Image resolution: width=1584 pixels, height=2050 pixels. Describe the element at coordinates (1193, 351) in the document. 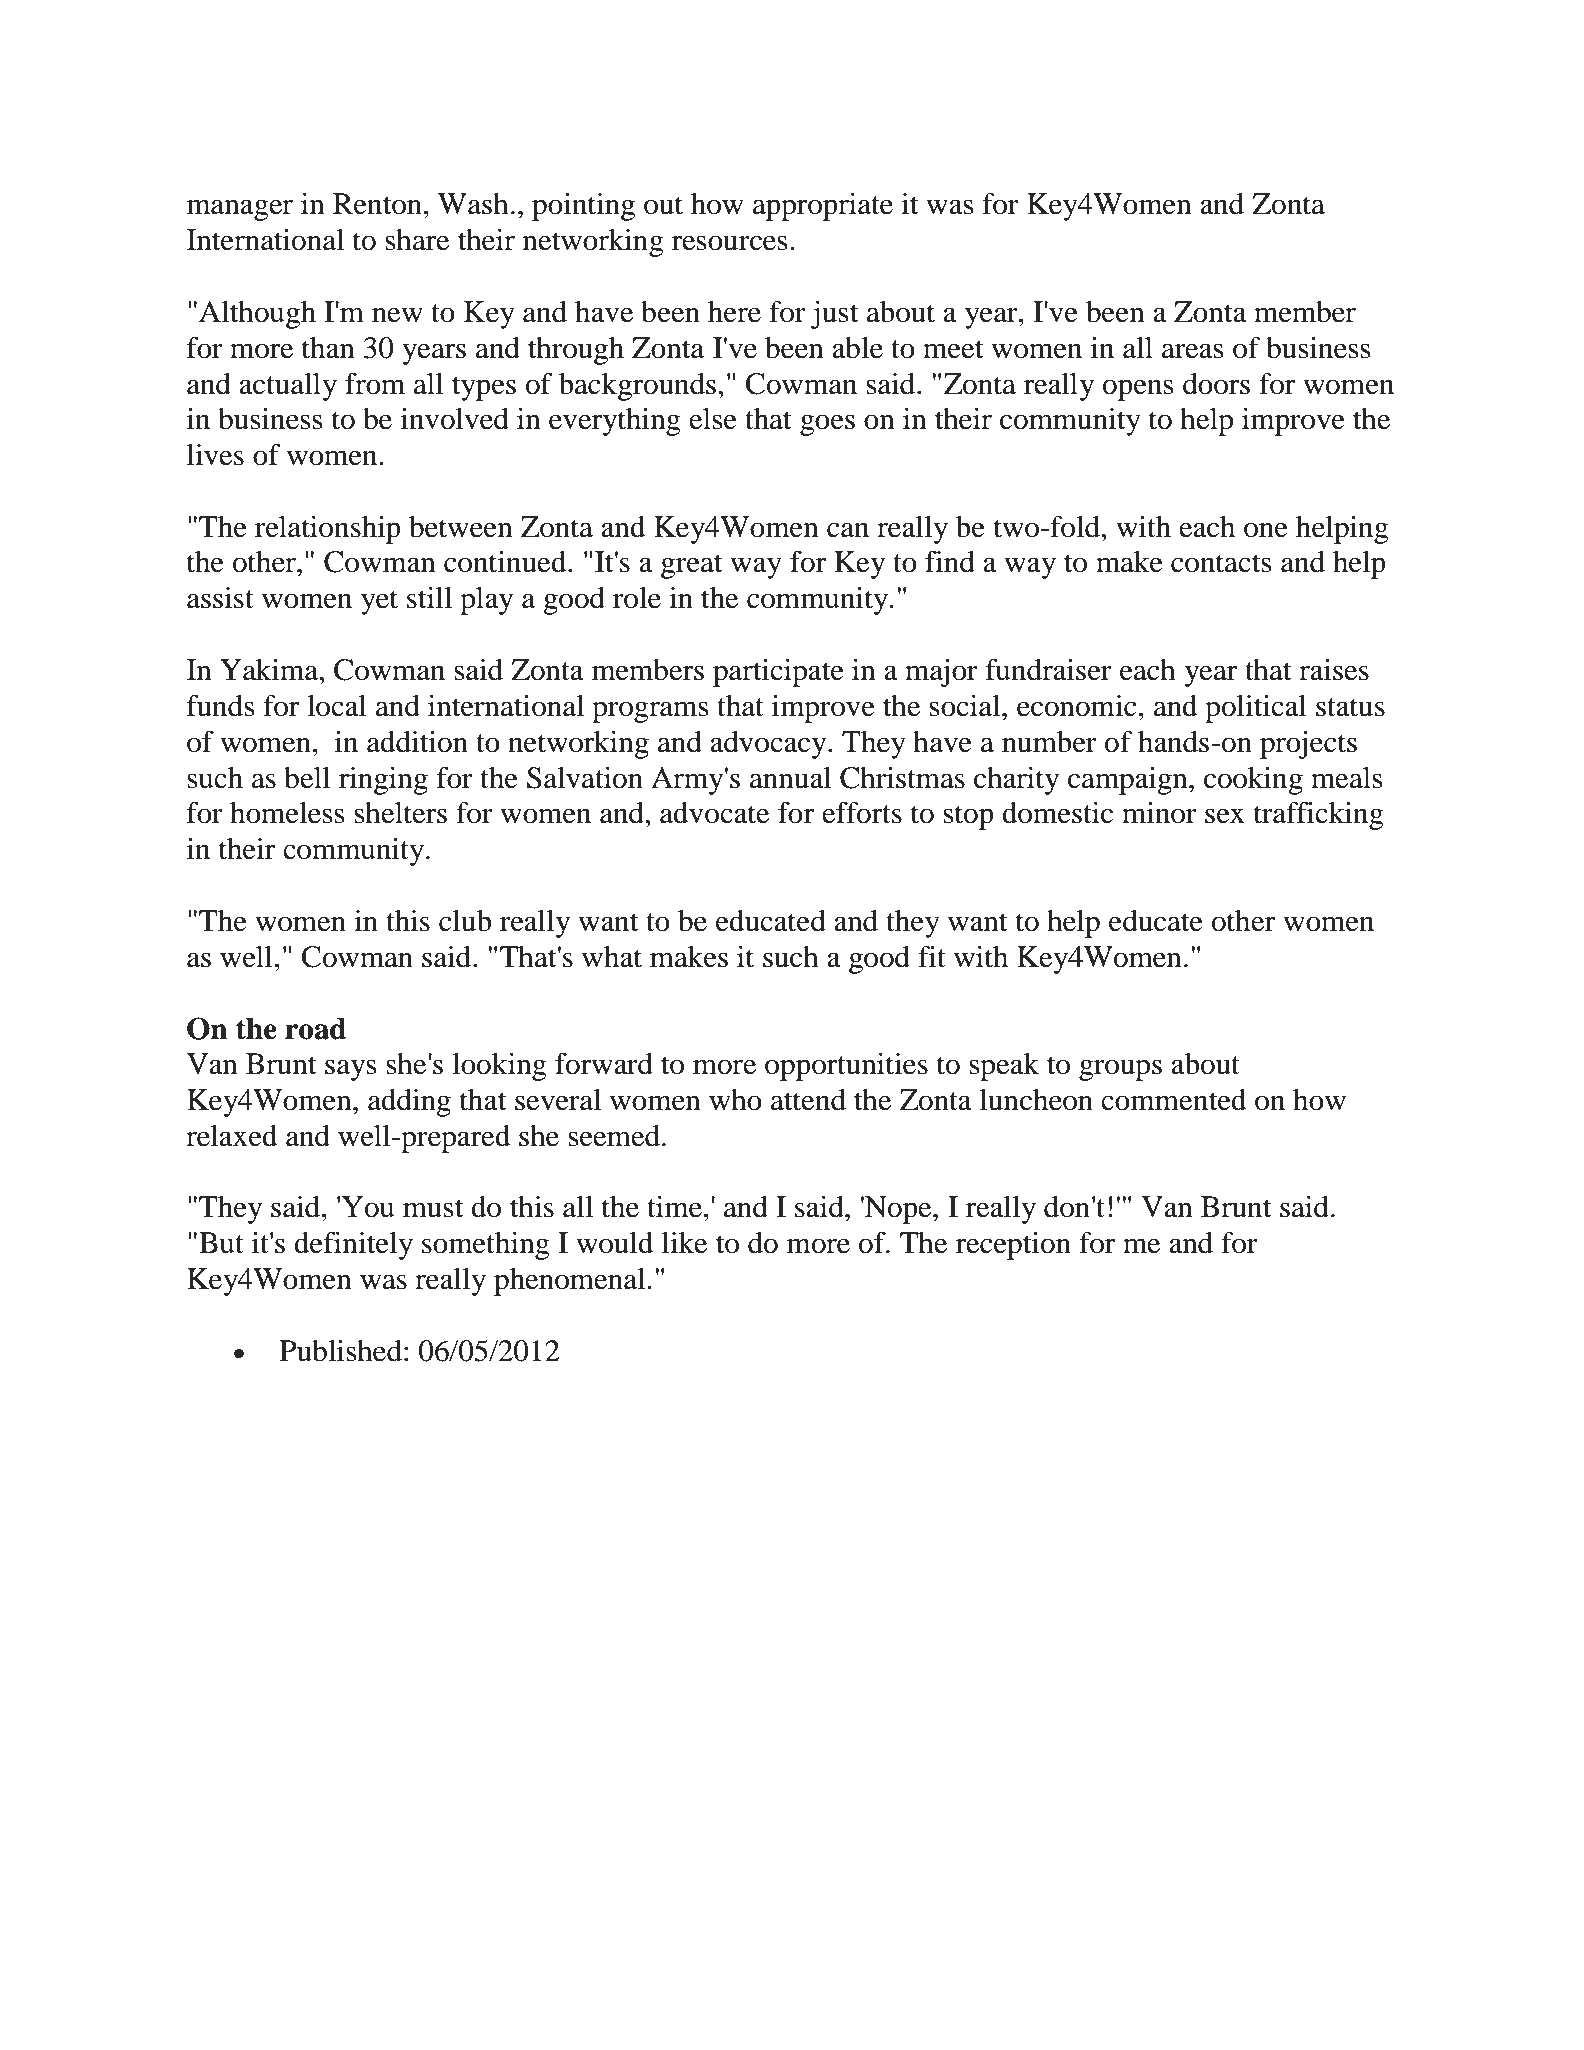

I see `areas` at that location.
